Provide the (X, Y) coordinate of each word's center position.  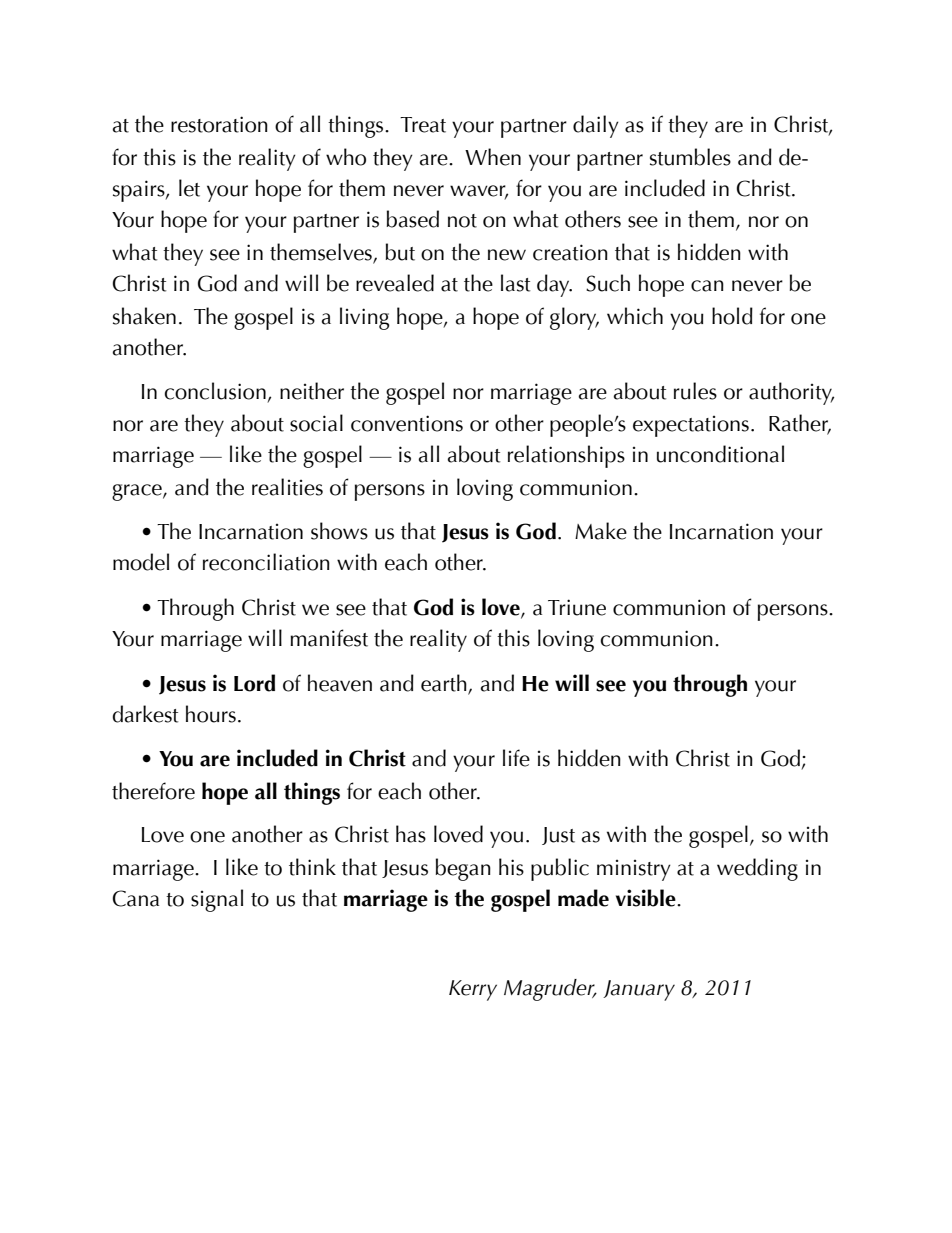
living (365, 318)
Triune (577, 607)
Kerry (473, 990)
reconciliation (266, 562)
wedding (757, 869)
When (493, 157)
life (516, 758)
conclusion (215, 391)
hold (732, 316)
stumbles (690, 157)
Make (601, 531)
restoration (219, 124)
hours (211, 714)
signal (217, 900)
